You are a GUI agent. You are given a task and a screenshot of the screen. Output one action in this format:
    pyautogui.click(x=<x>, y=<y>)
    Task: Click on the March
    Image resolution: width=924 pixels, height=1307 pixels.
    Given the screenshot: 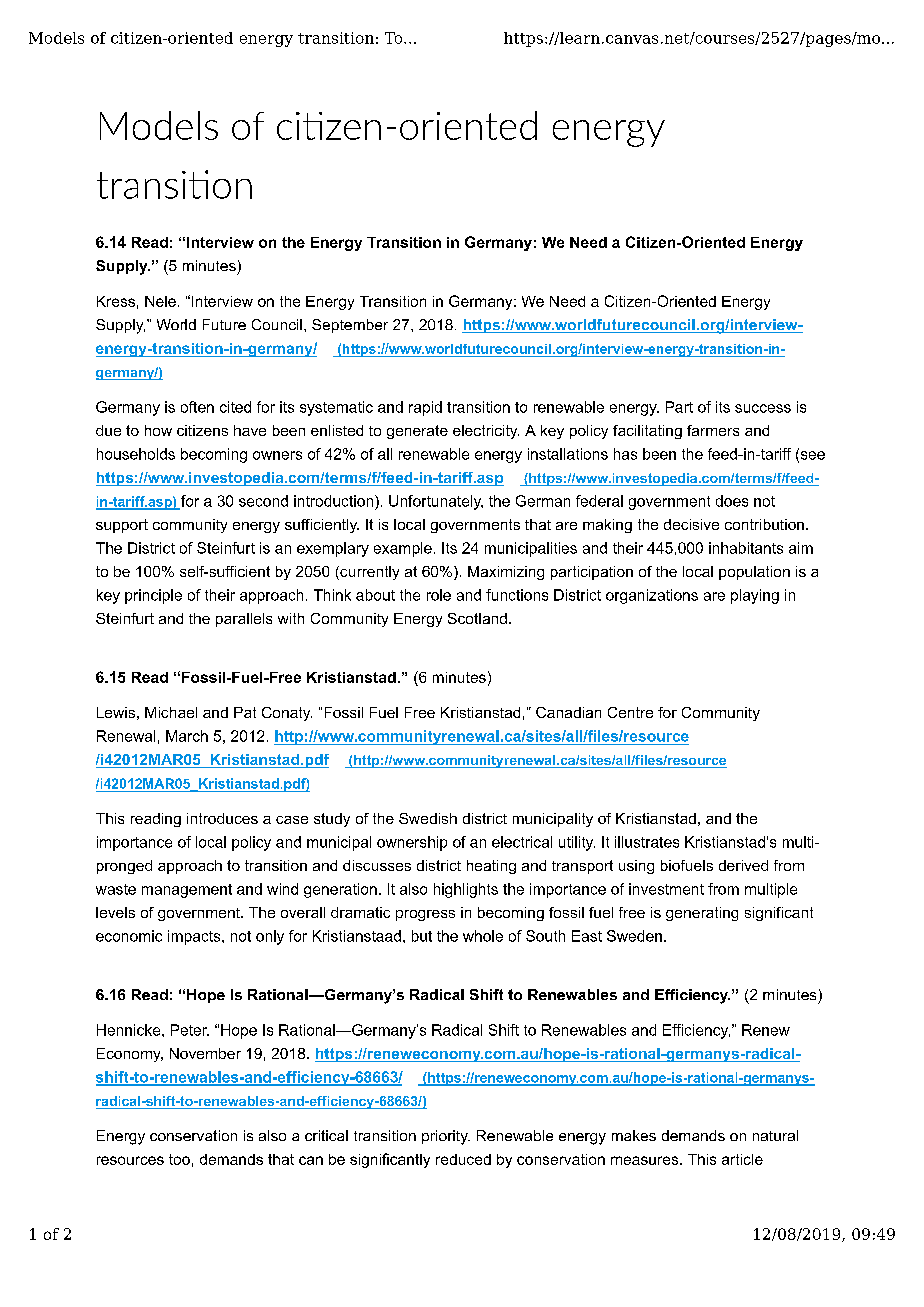 What is the action you would take?
    pyautogui.click(x=187, y=736)
